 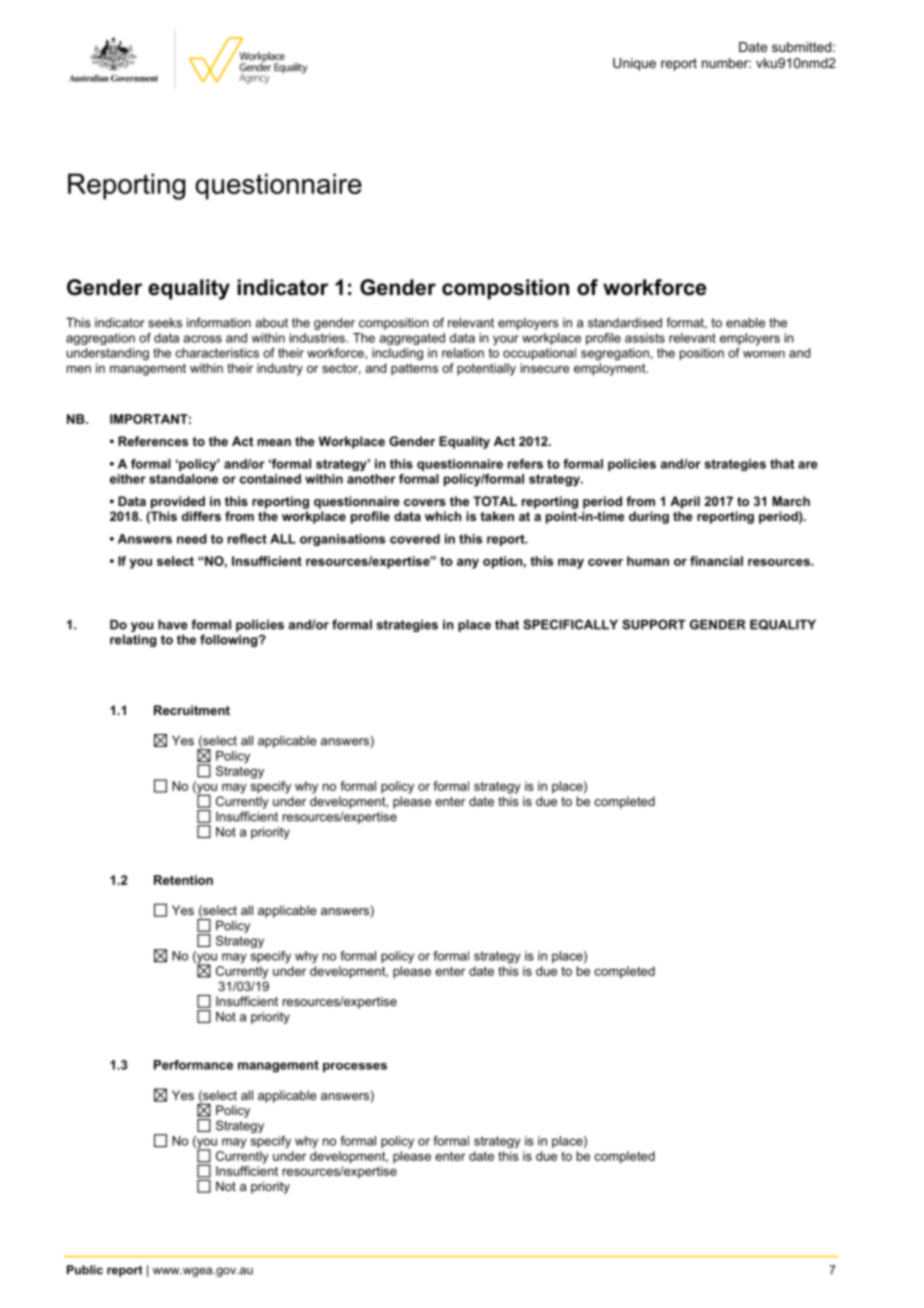 I want to click on Unique, so click(x=634, y=64).
